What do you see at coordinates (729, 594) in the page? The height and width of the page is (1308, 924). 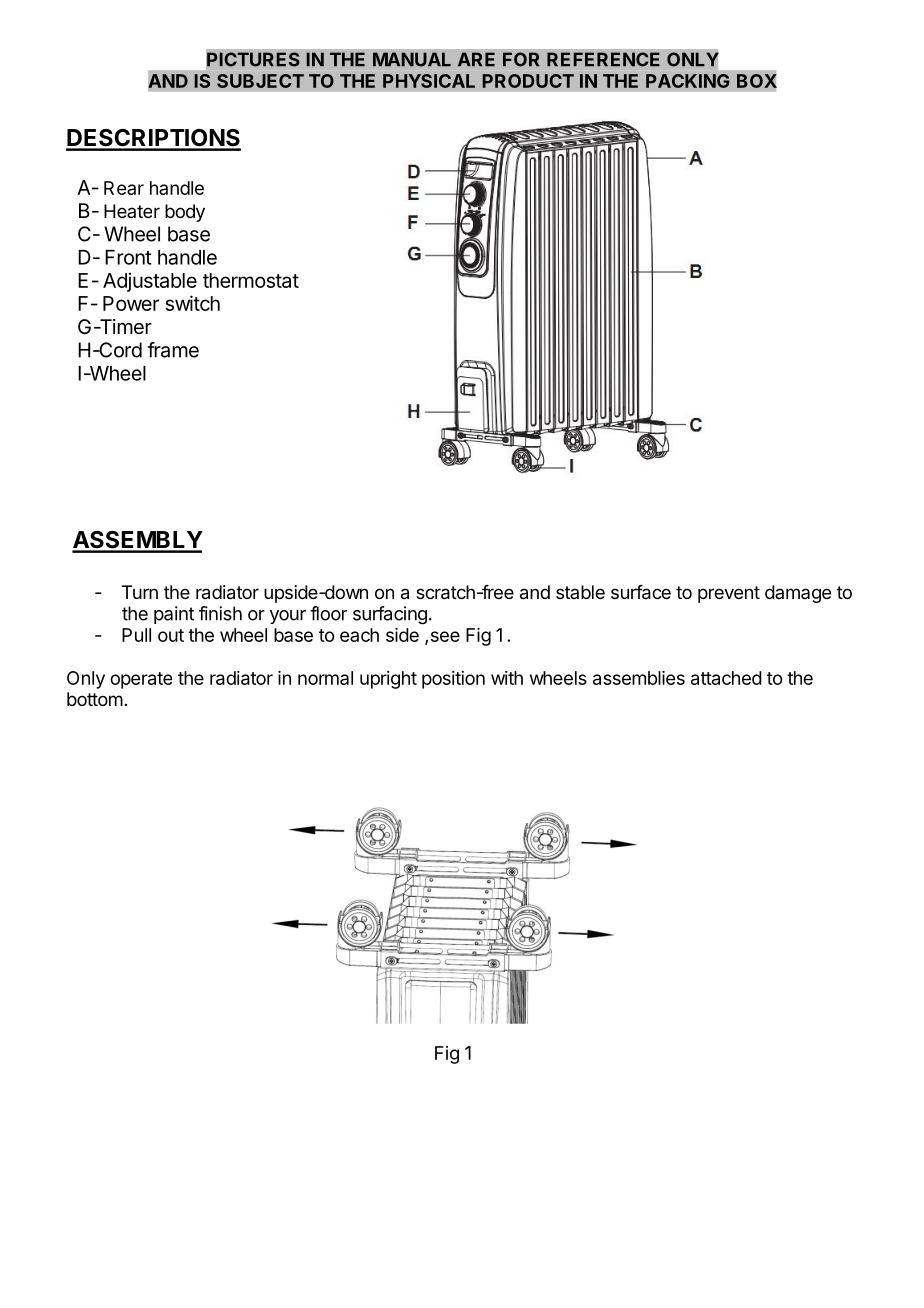 I see `prevent` at bounding box center [729, 594].
